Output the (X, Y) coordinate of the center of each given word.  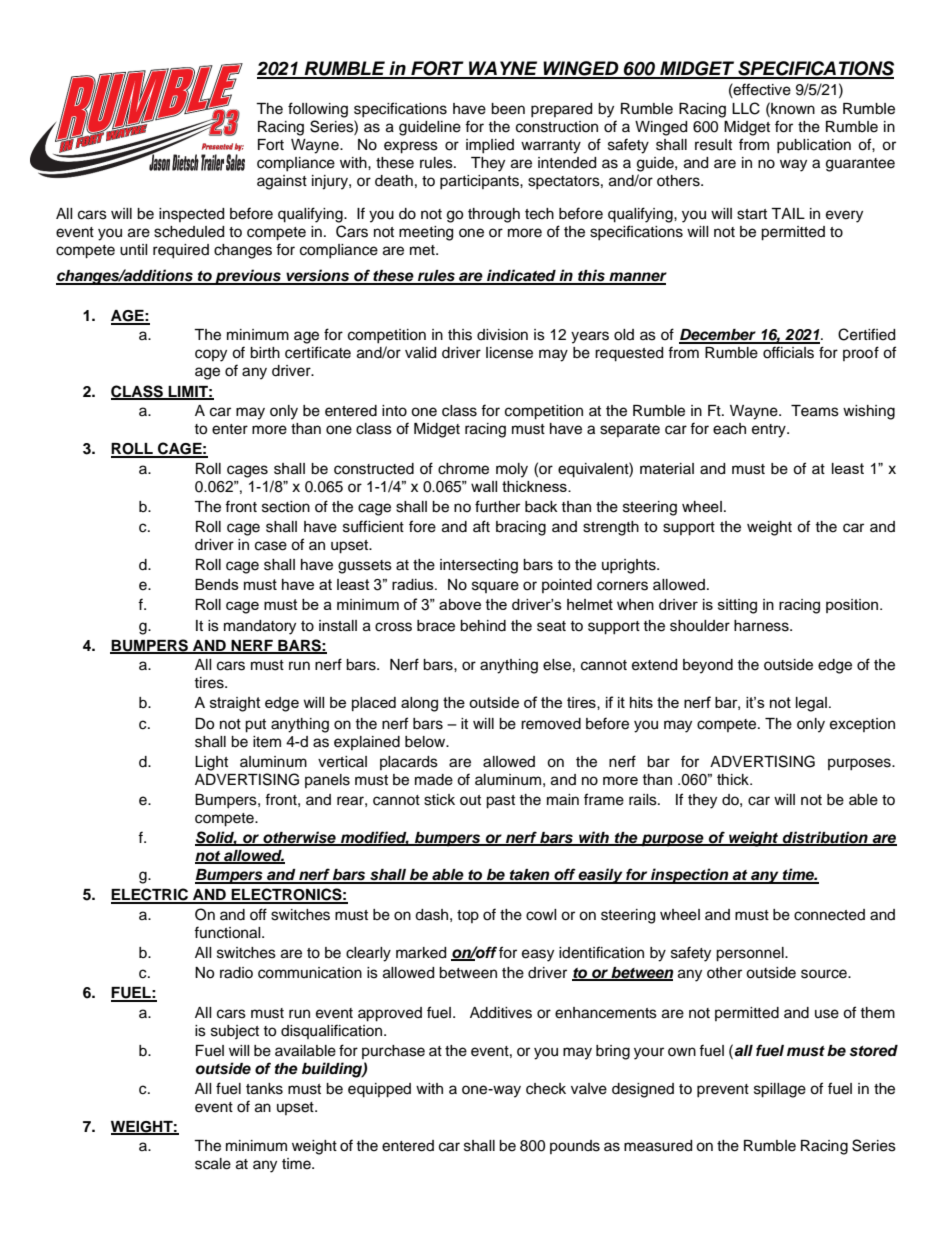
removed (551, 724)
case (271, 546)
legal (811, 704)
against (282, 182)
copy (211, 355)
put (255, 726)
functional (228, 932)
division (502, 335)
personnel (751, 954)
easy (538, 955)
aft (481, 526)
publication (814, 146)
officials (788, 352)
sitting (737, 606)
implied (490, 146)
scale (213, 1164)
